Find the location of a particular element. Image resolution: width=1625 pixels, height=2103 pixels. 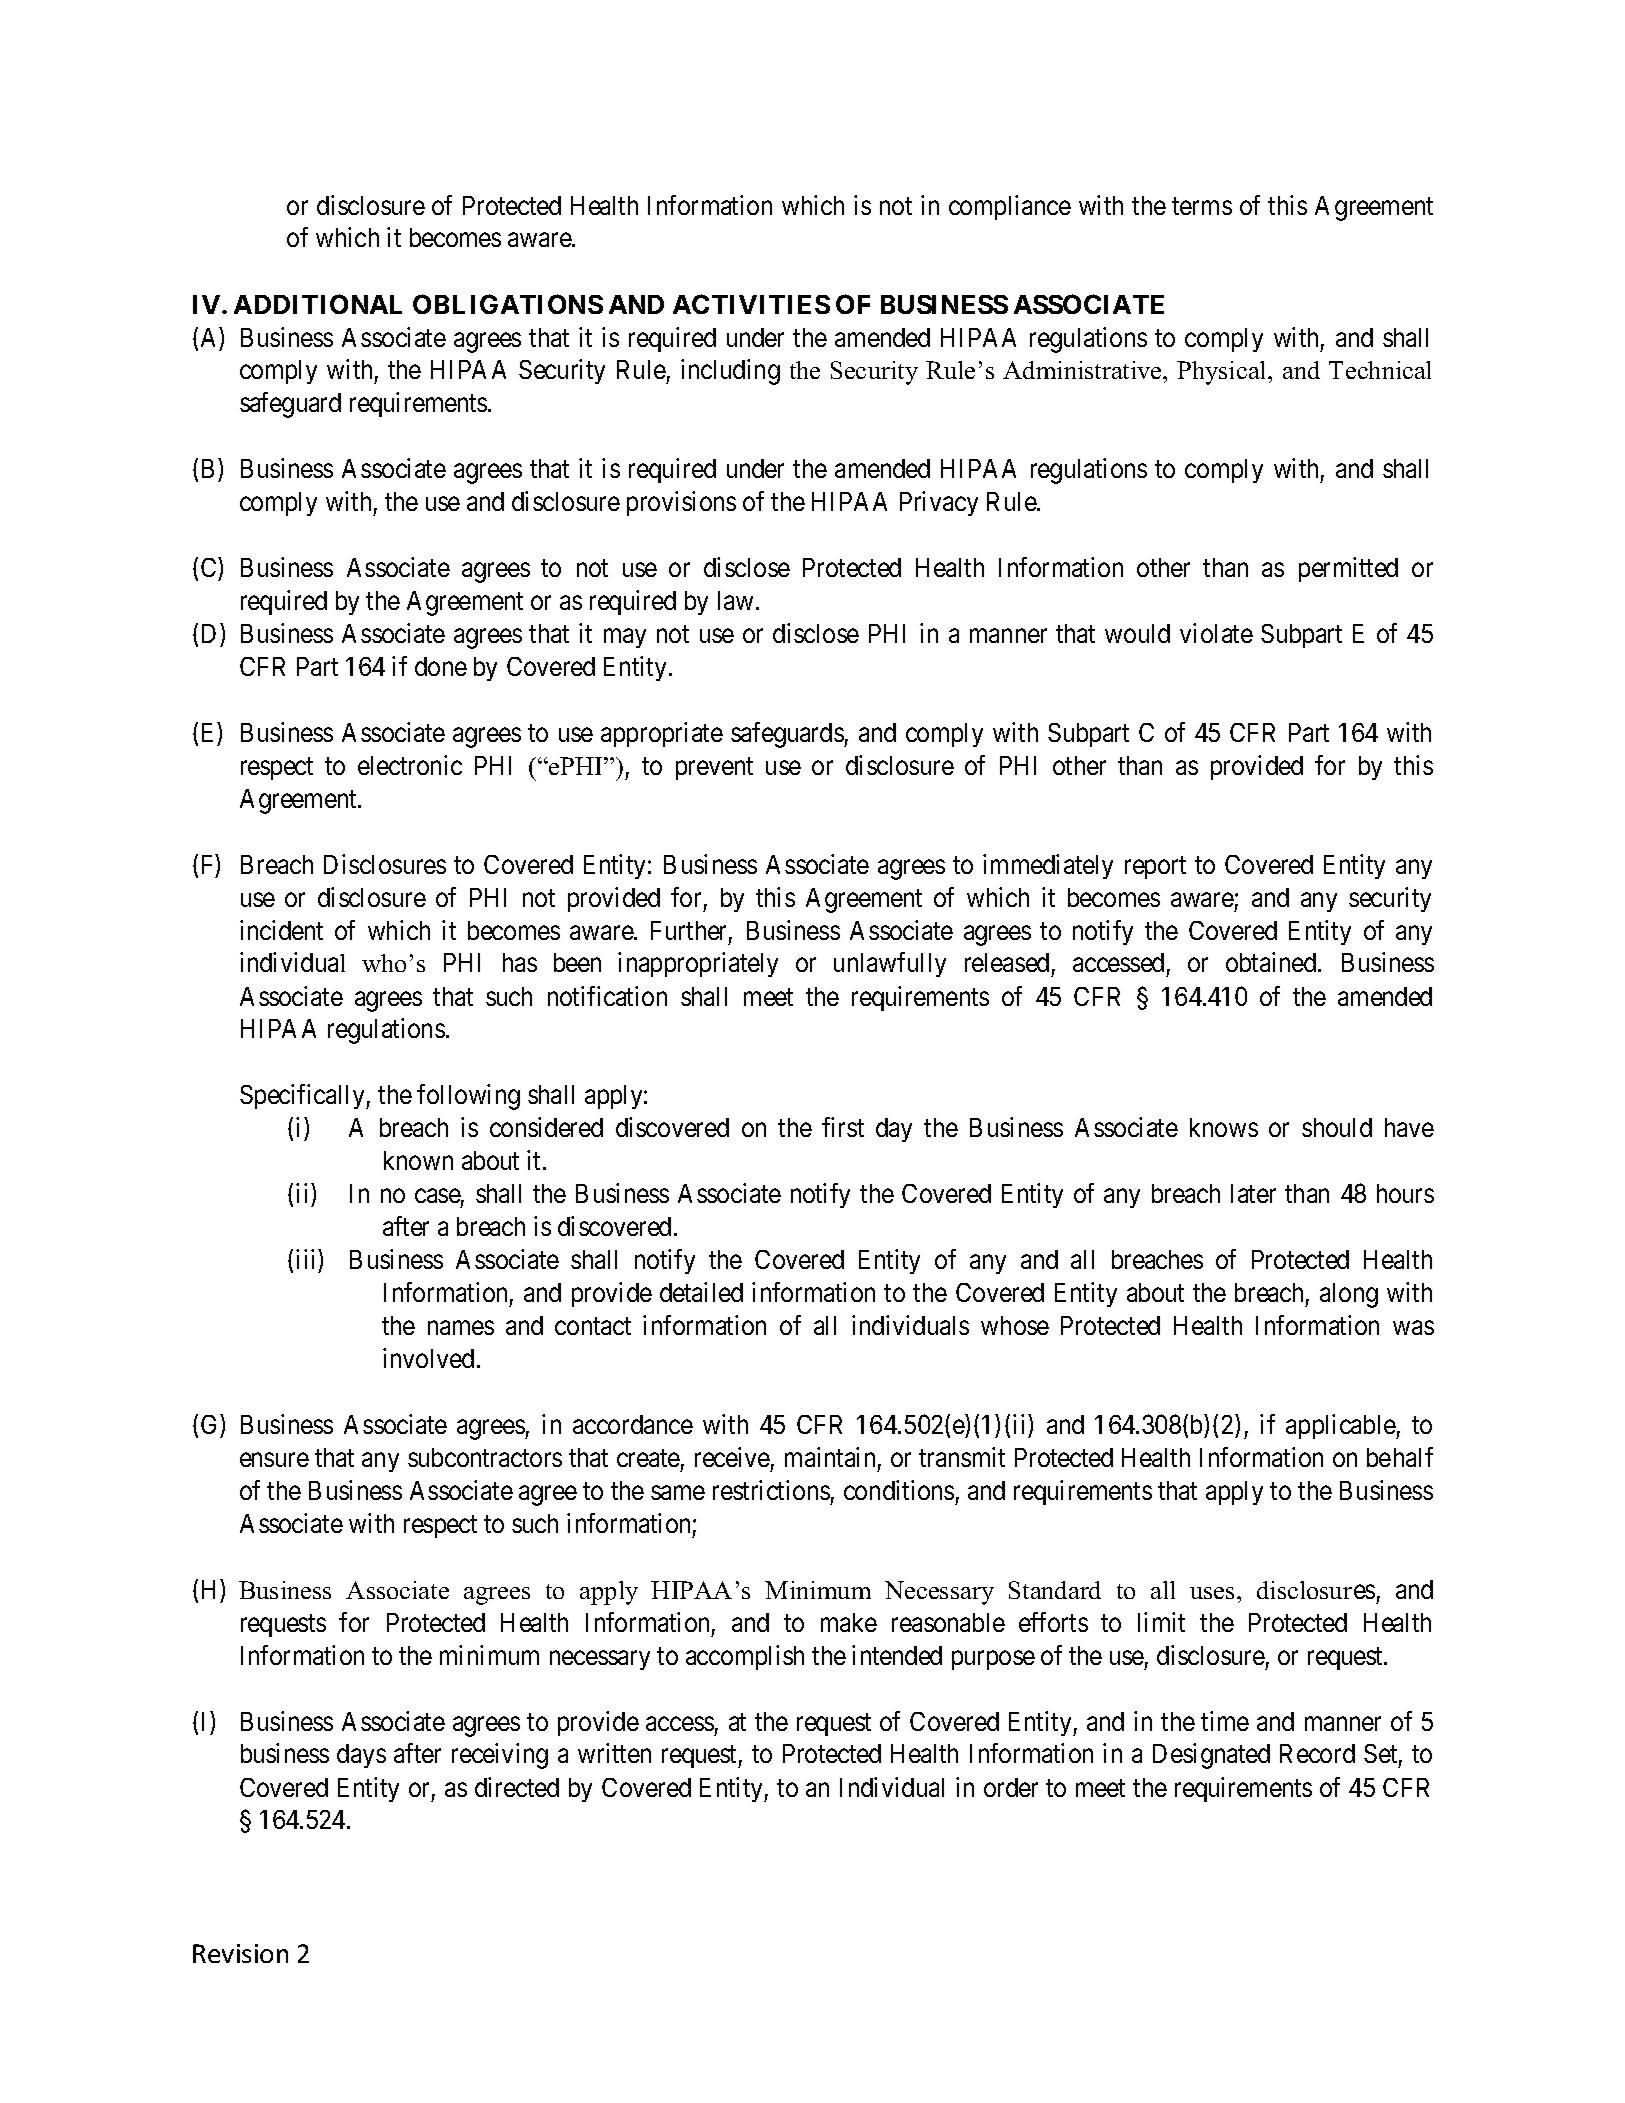

electronic is located at coordinates (410, 765).
